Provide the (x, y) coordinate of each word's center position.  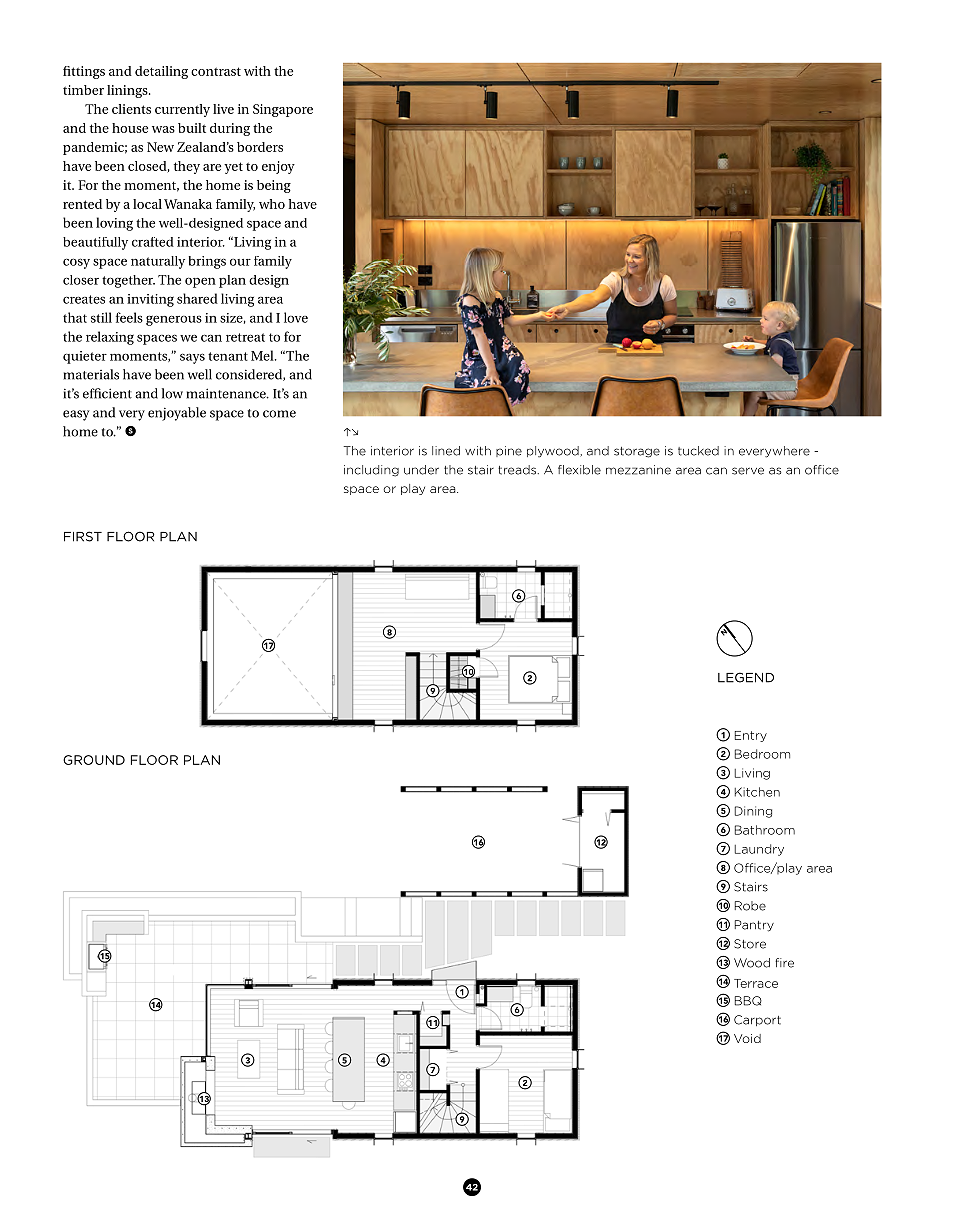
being (274, 186)
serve (748, 471)
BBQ (748, 1001)
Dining (753, 812)
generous (174, 320)
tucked (698, 451)
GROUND (94, 760)
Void (747, 1038)
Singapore (283, 110)
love (296, 317)
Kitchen (757, 792)
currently (182, 110)
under (421, 470)
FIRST (83, 536)
